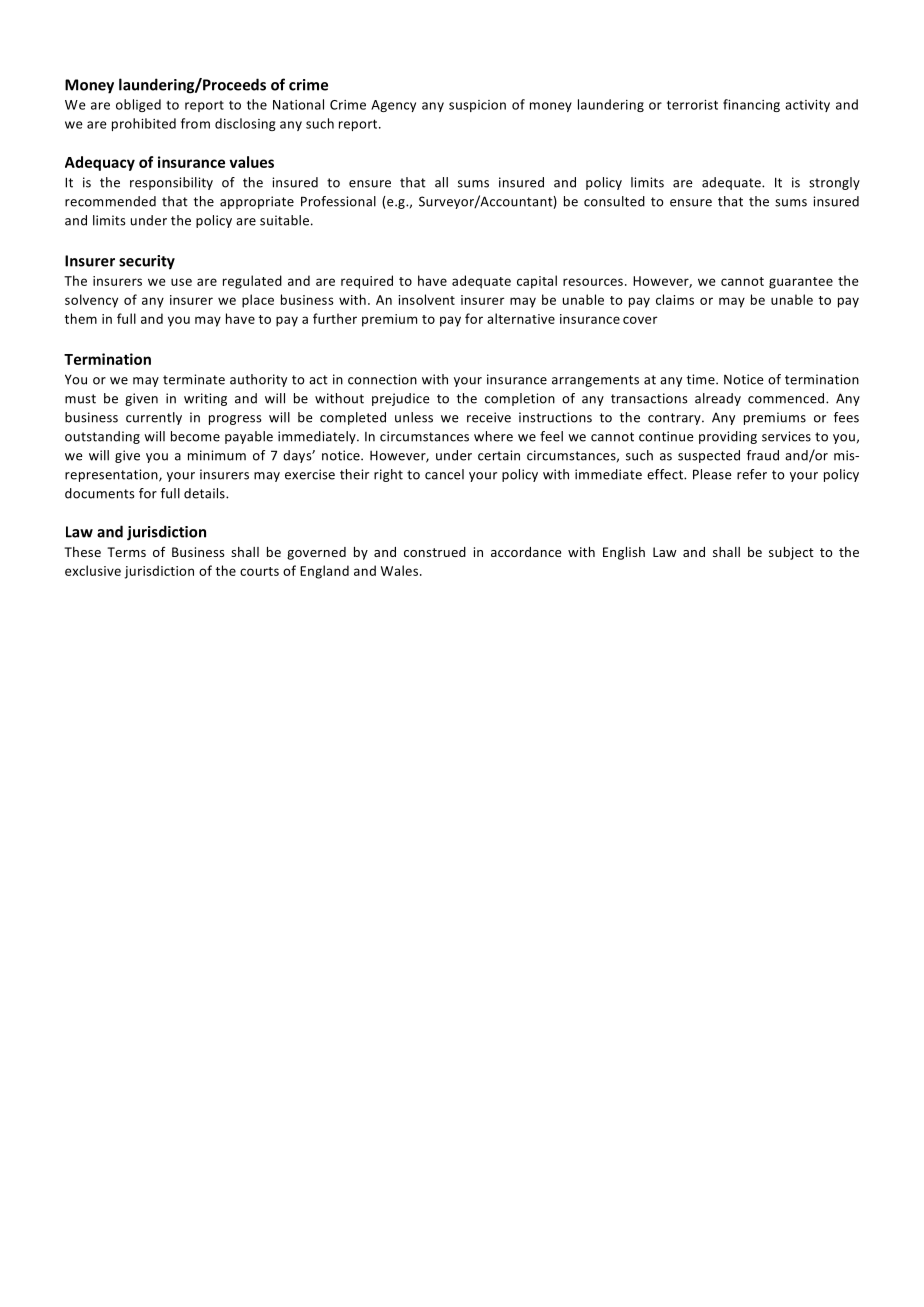  I want to click on Terms, so click(126, 552).
